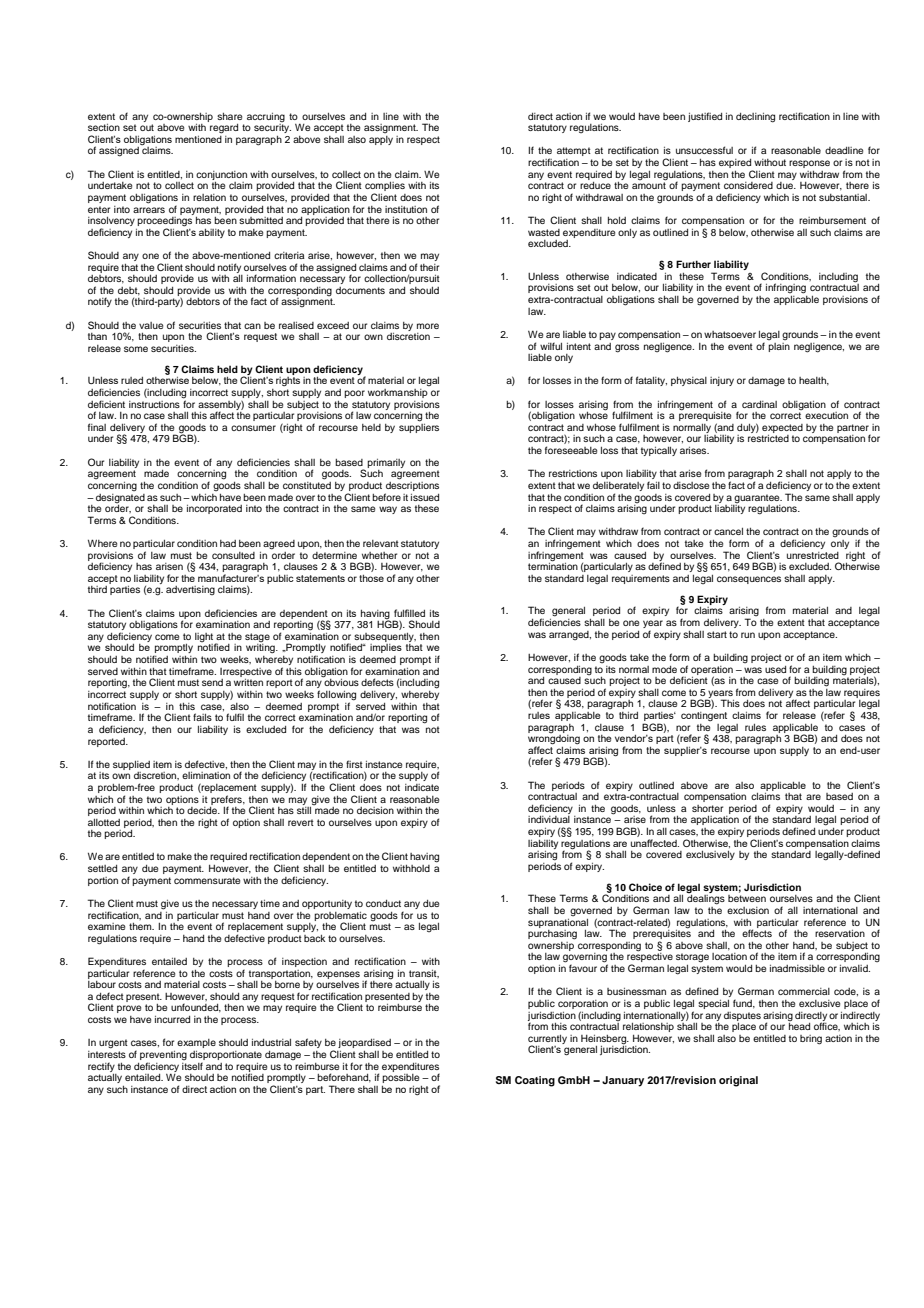 This screenshot has height=1308, width=924. I want to click on attempt, so click(574, 151).
